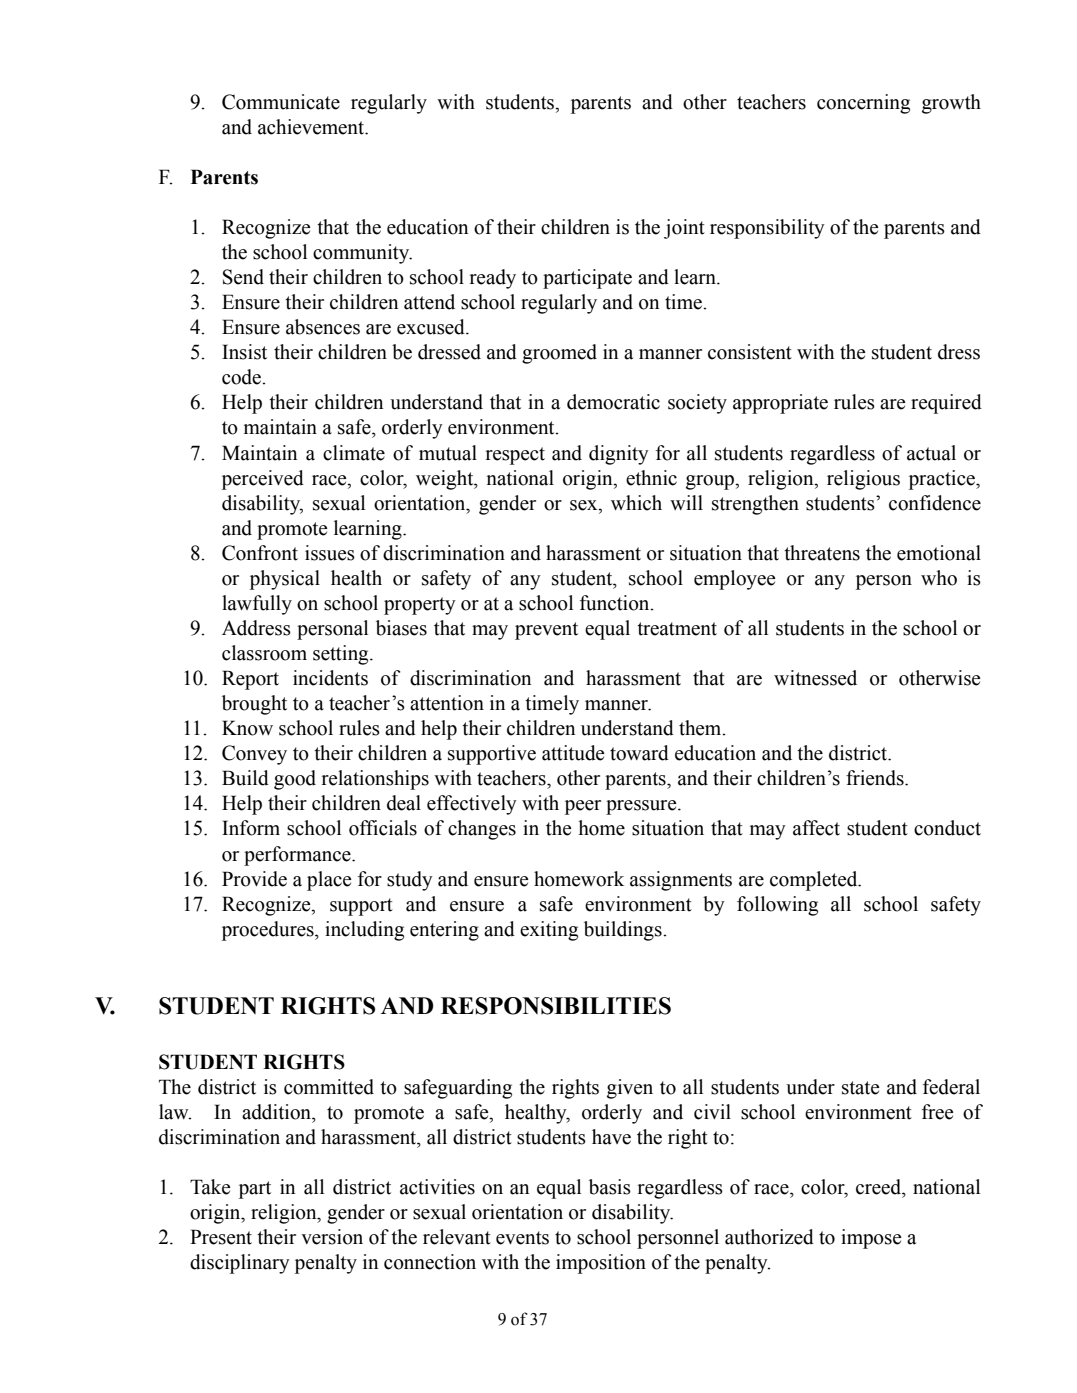 The width and height of the document is (1077, 1393). Describe the element at coordinates (312, 127) in the document. I see `achievement` at that location.
